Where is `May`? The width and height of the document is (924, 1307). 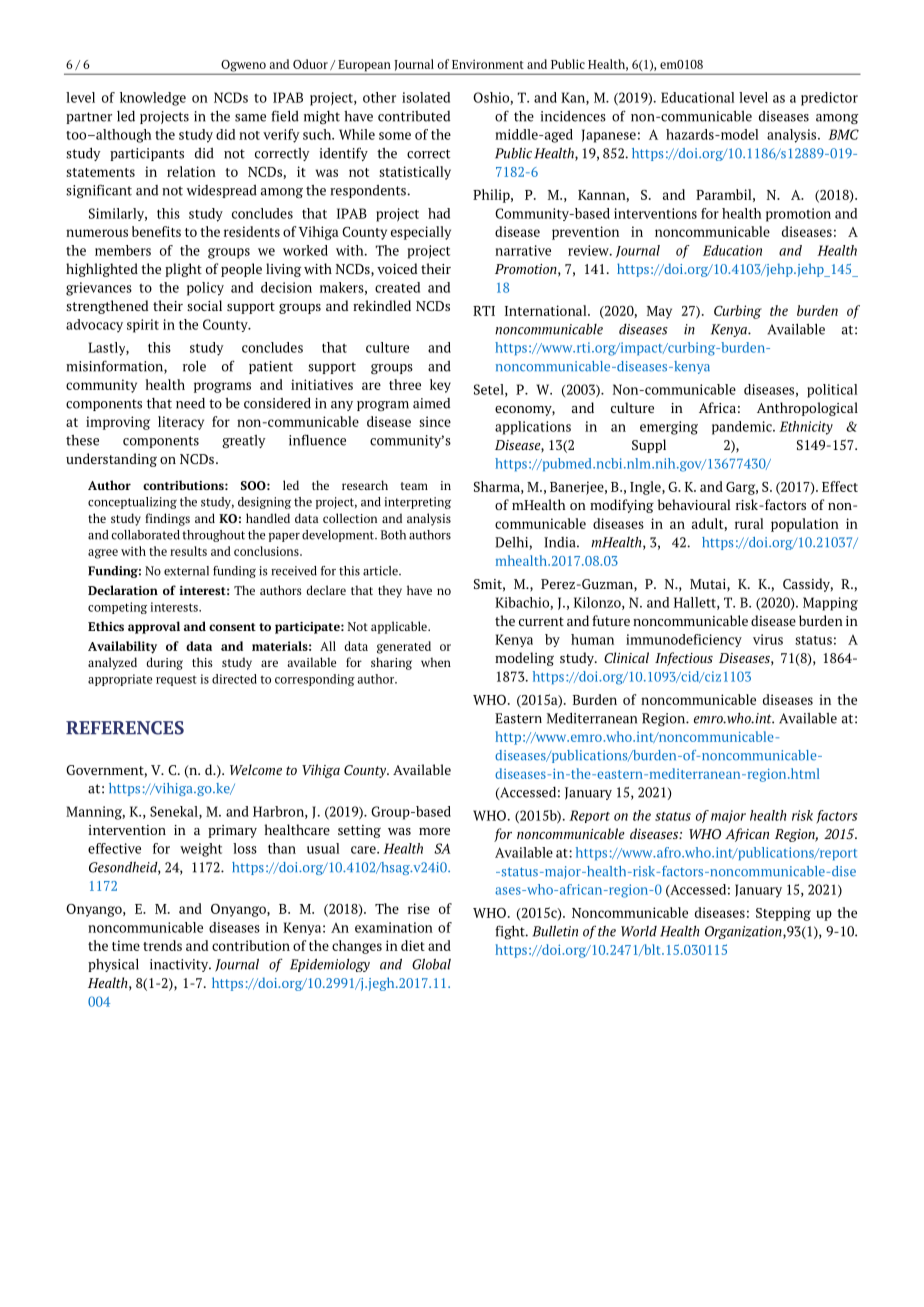 May is located at coordinates (659, 312).
